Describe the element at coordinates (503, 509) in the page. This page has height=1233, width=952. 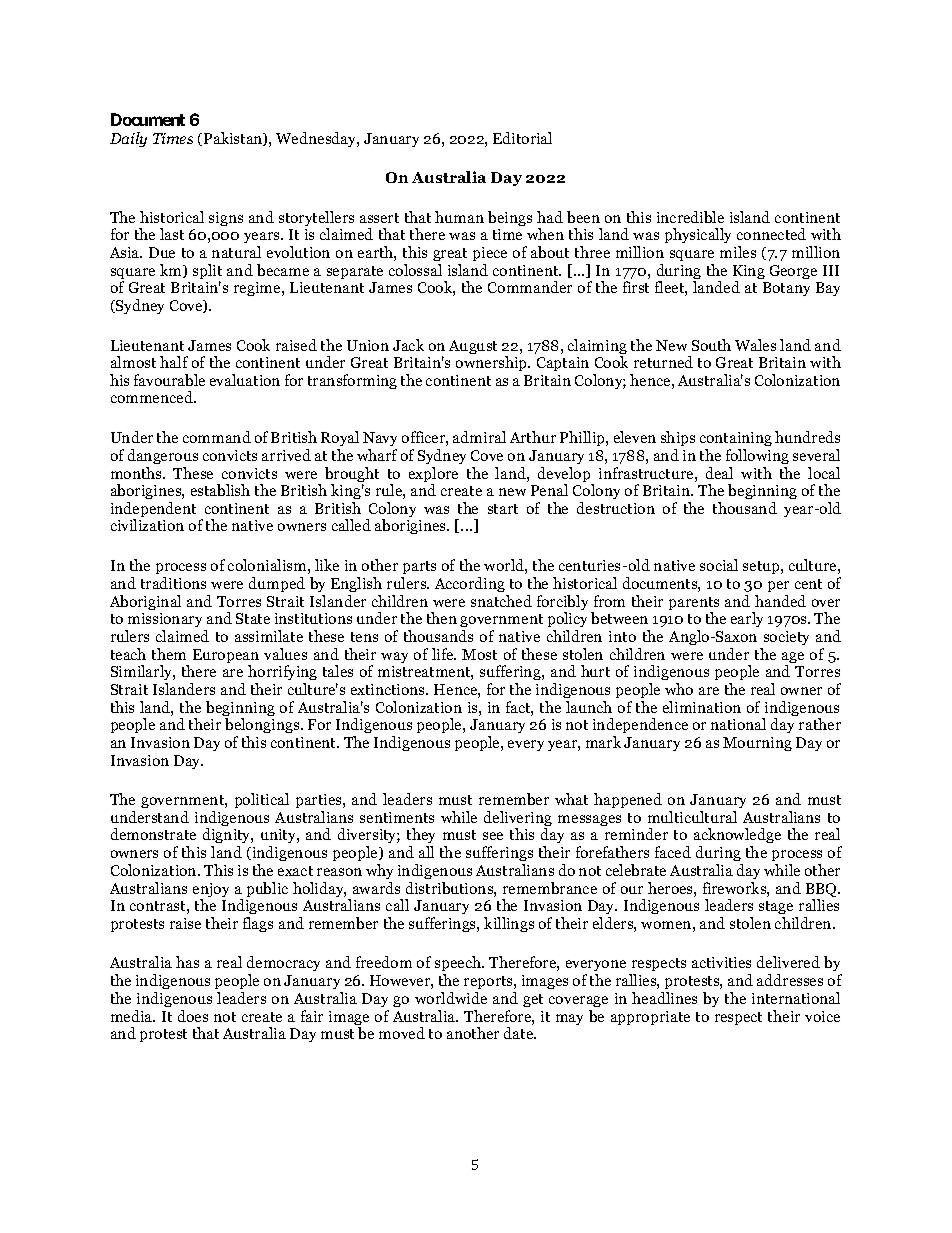
I see `start` at that location.
